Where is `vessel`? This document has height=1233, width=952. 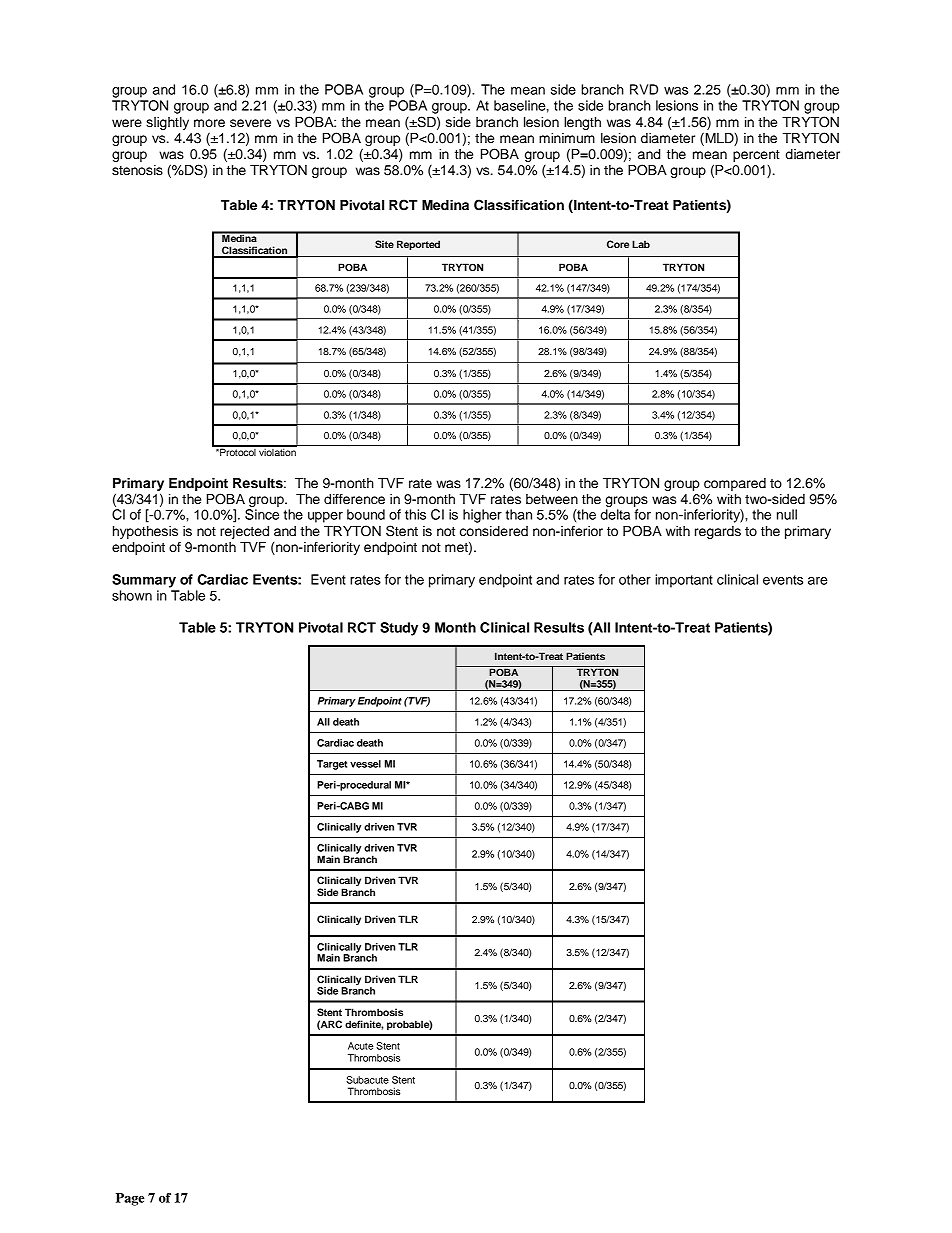
vessel is located at coordinates (365, 764).
